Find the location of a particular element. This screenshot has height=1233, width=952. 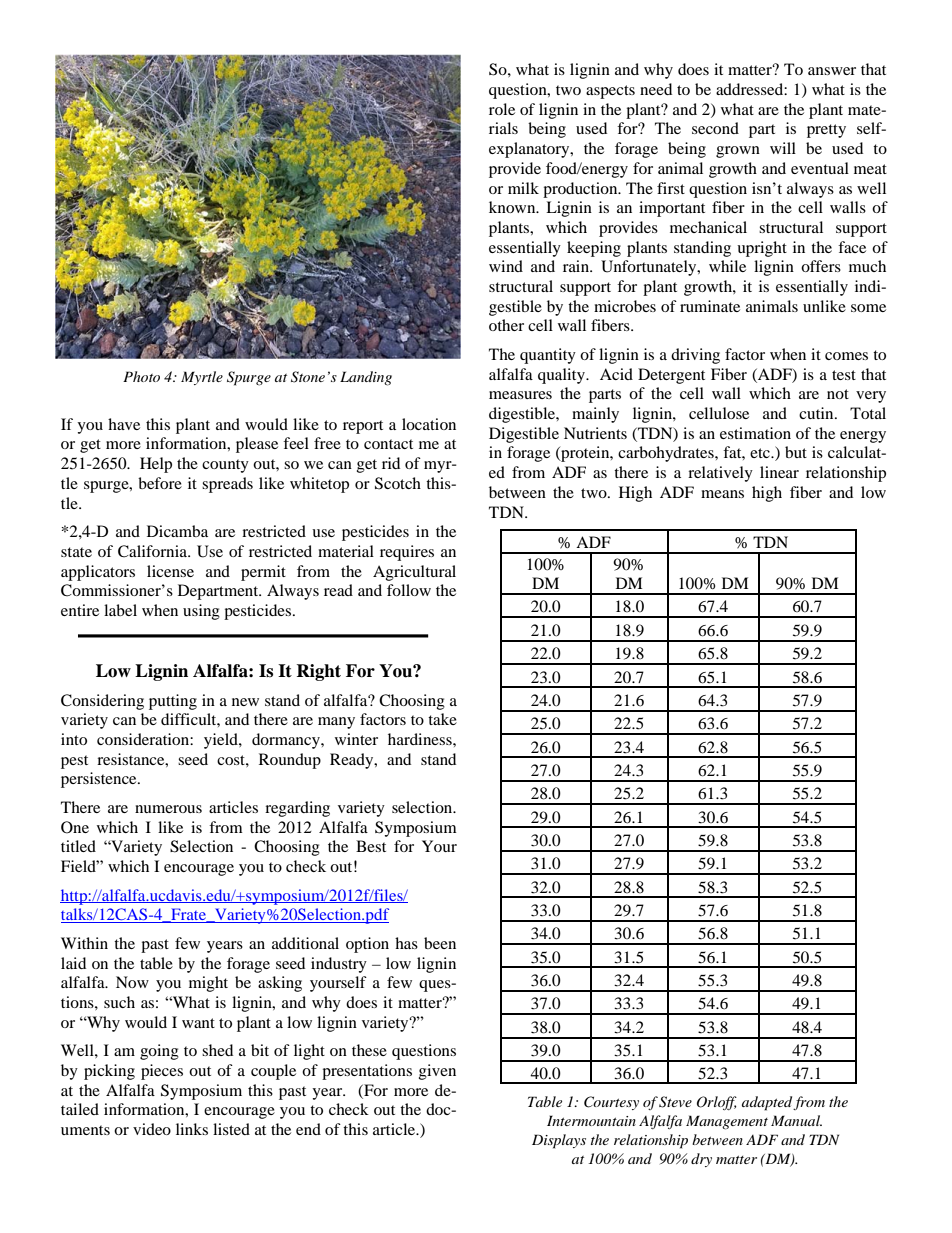

given is located at coordinates (437, 1072).
